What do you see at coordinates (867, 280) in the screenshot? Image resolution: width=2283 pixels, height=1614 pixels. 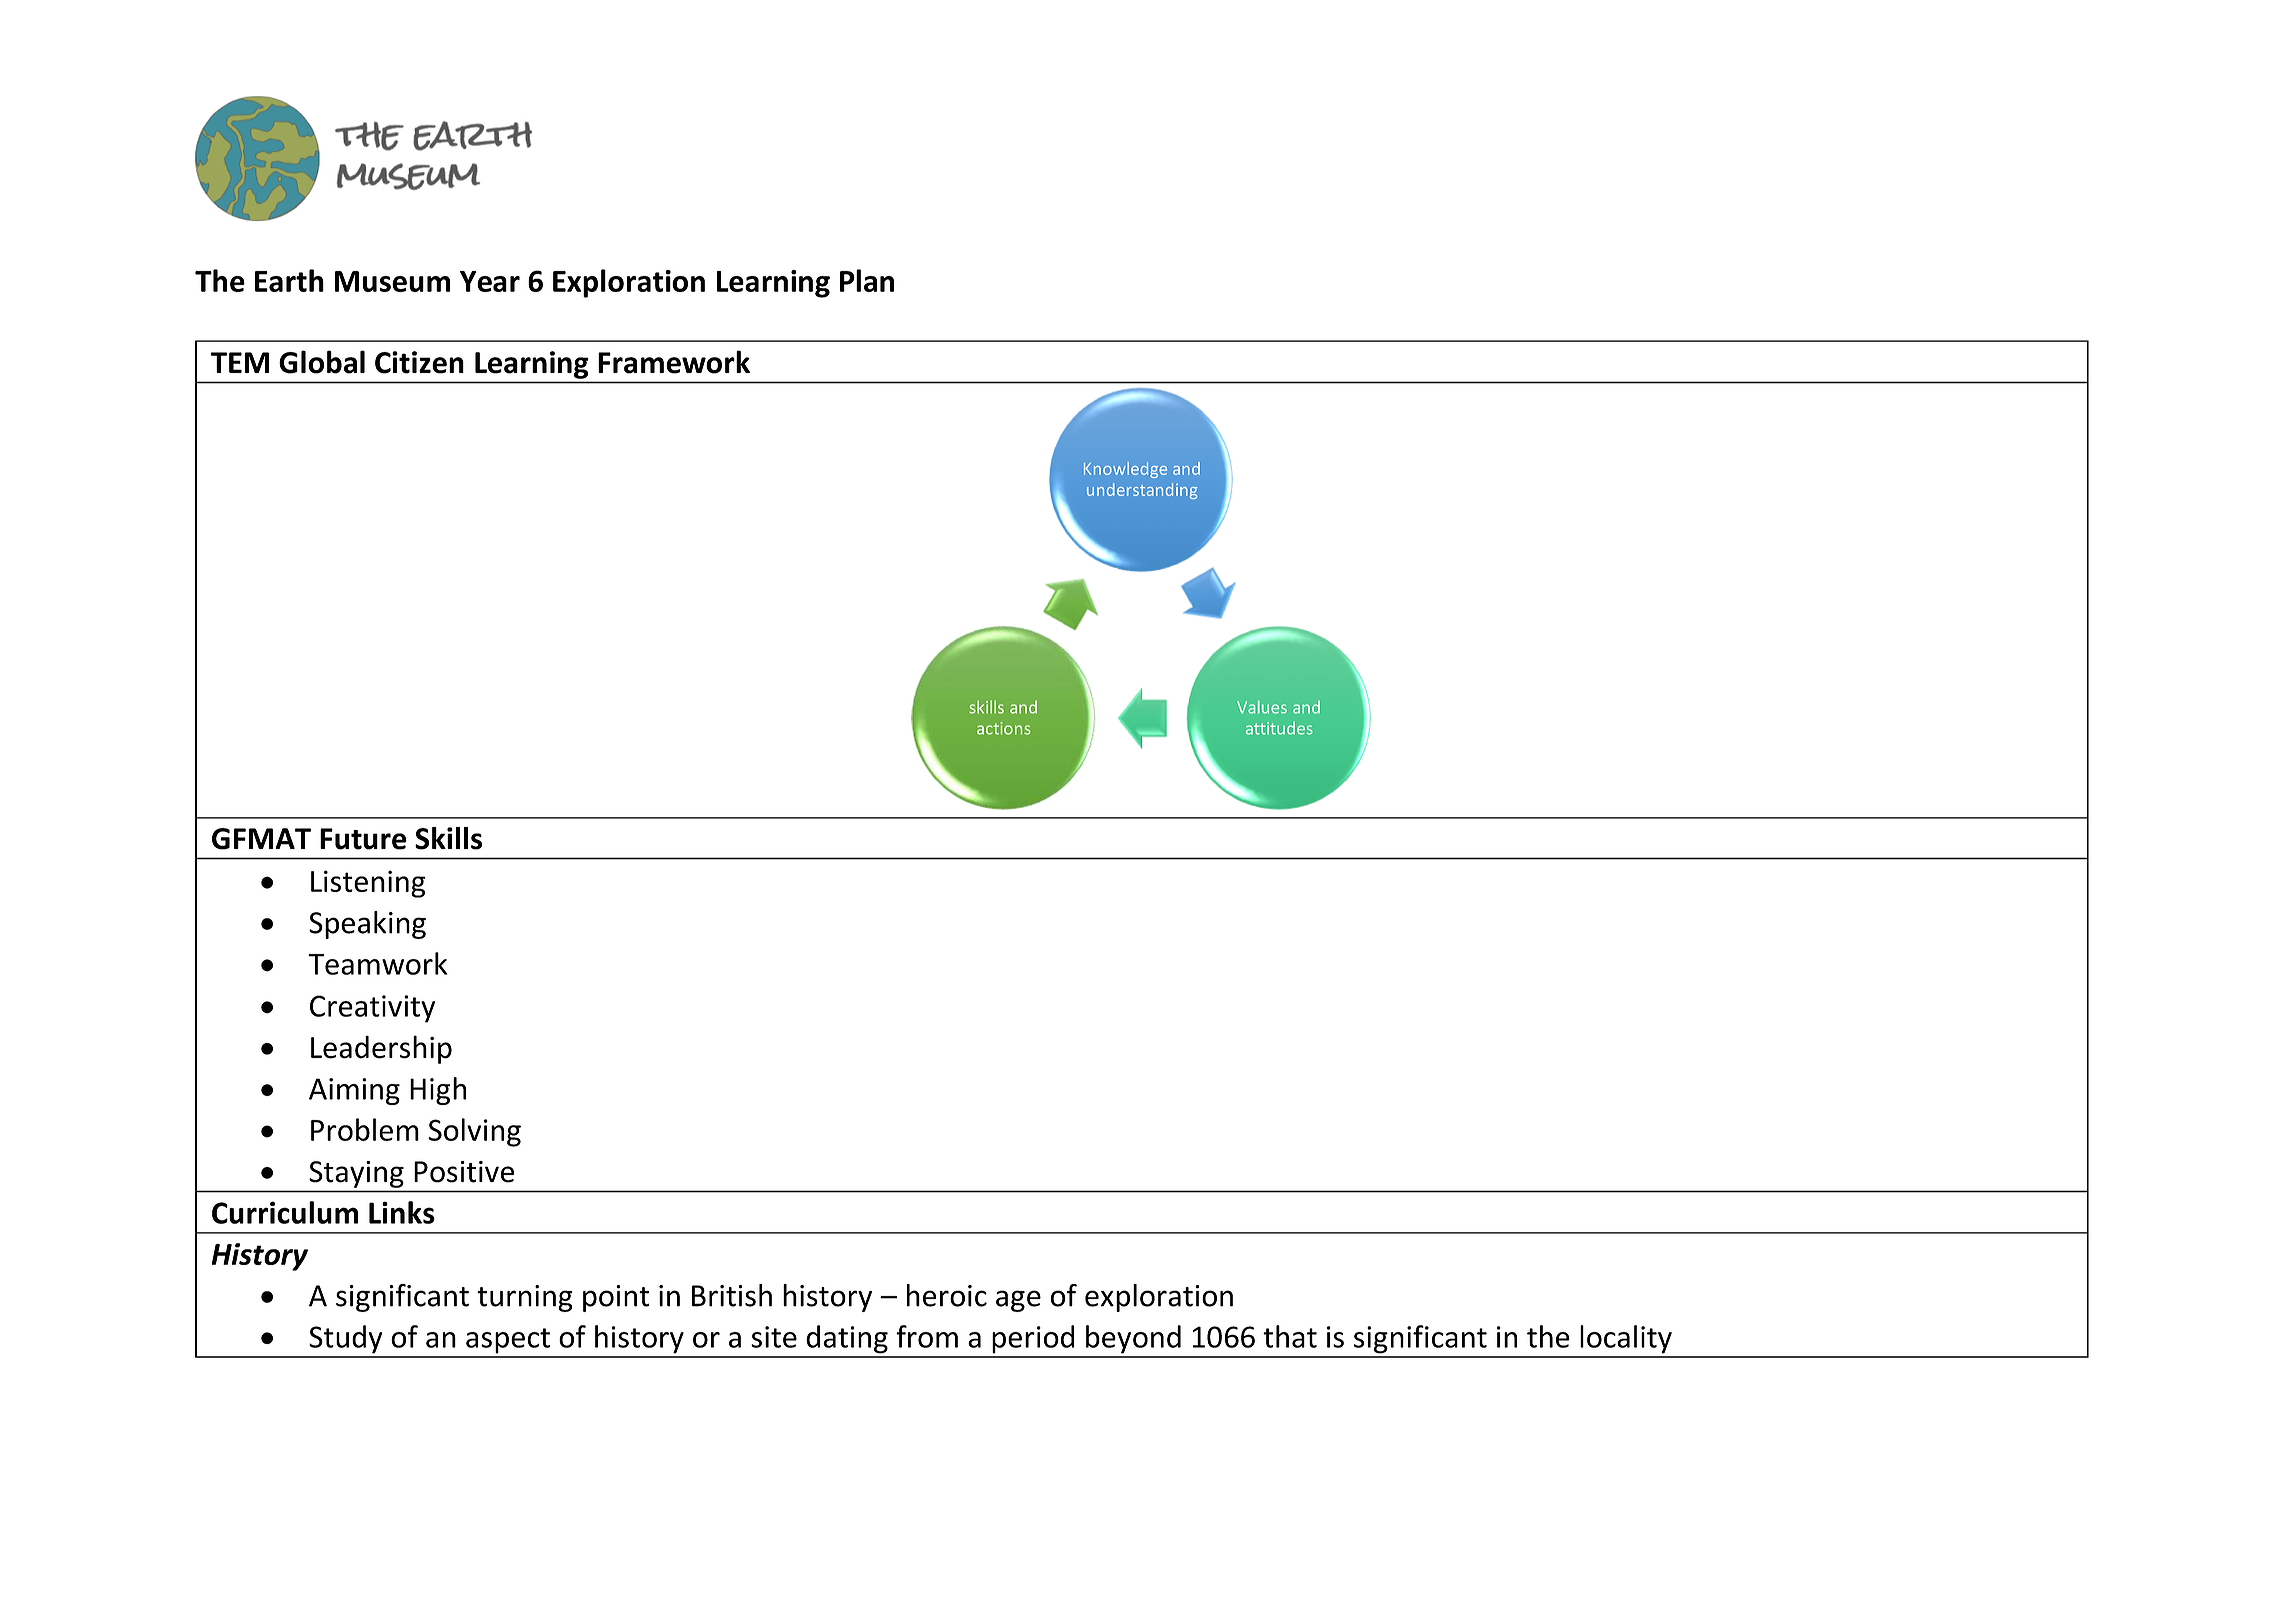 I see `Plan` at bounding box center [867, 280].
